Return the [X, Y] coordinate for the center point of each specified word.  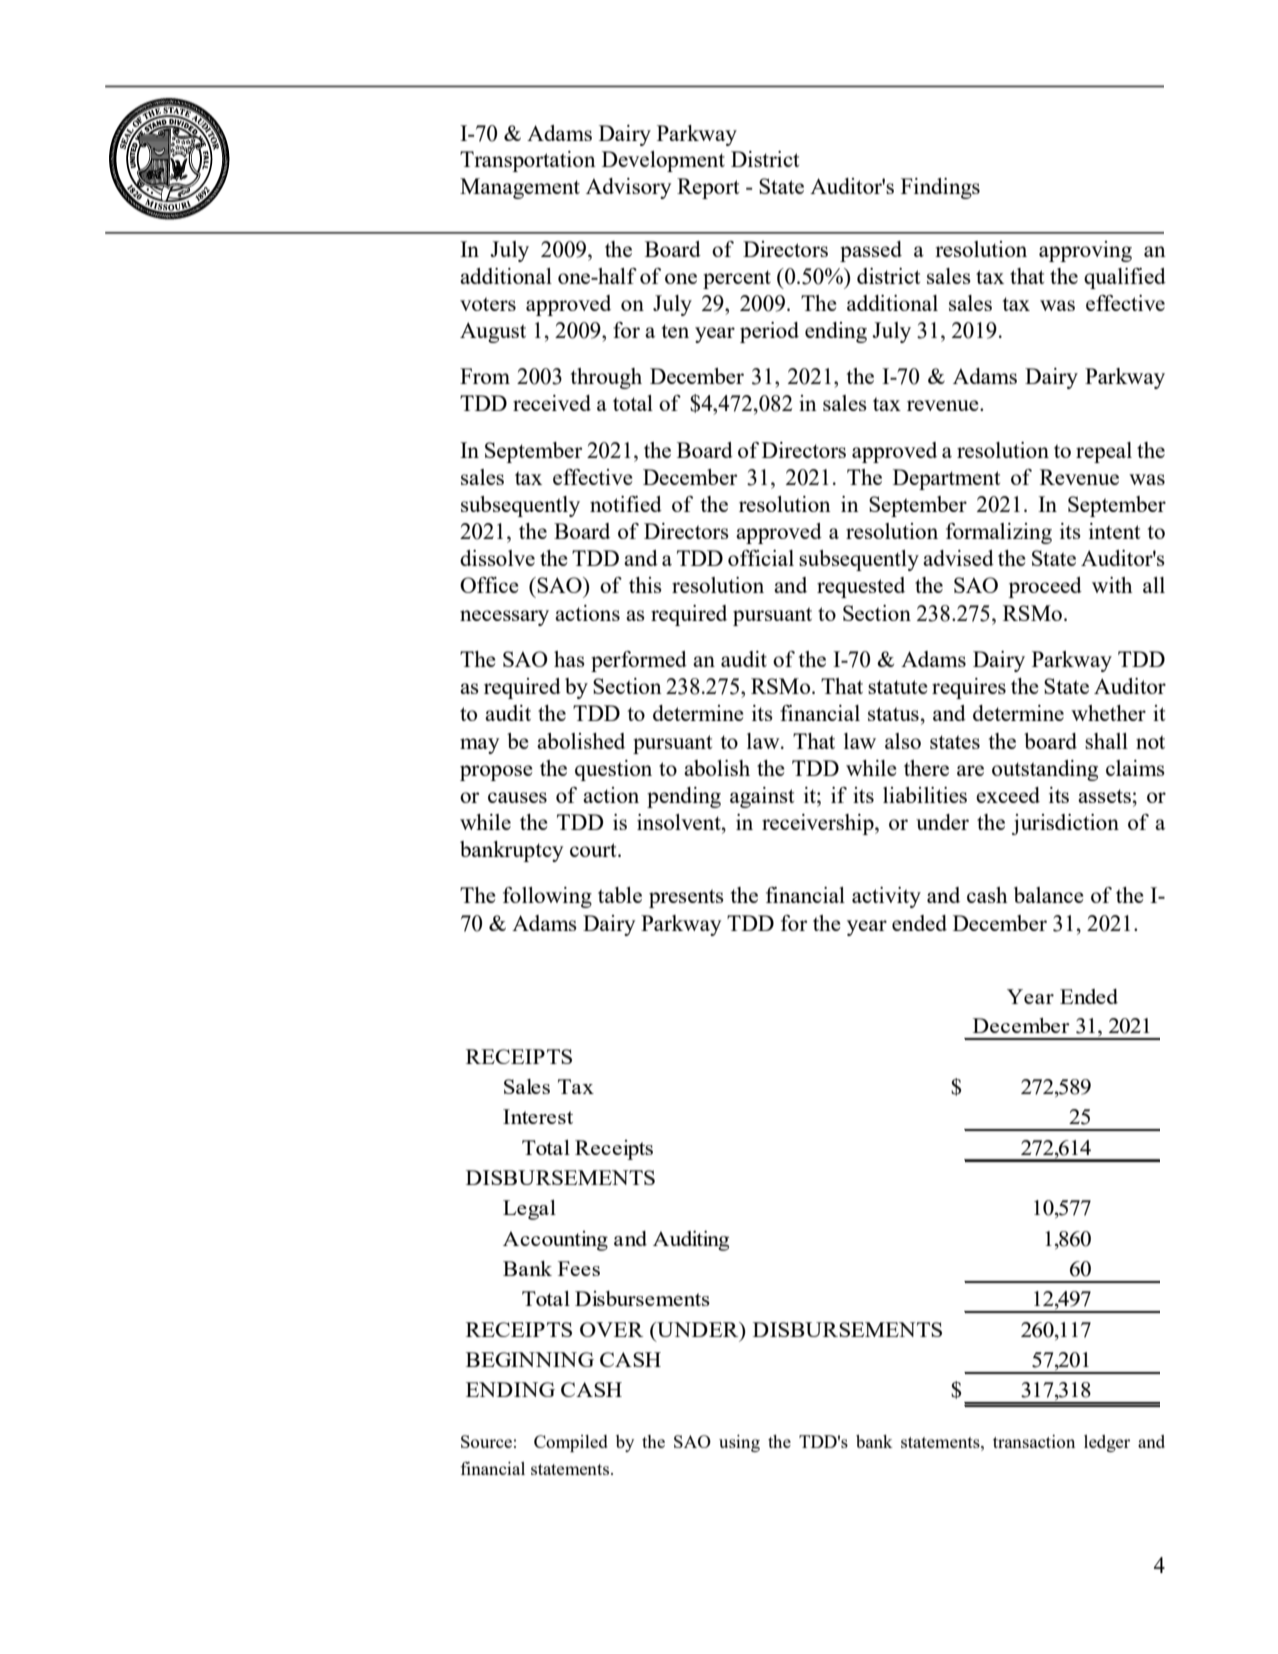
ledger [1107, 1443]
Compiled [571, 1443]
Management [520, 188]
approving [1085, 251]
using [739, 1443]
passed [871, 251]
